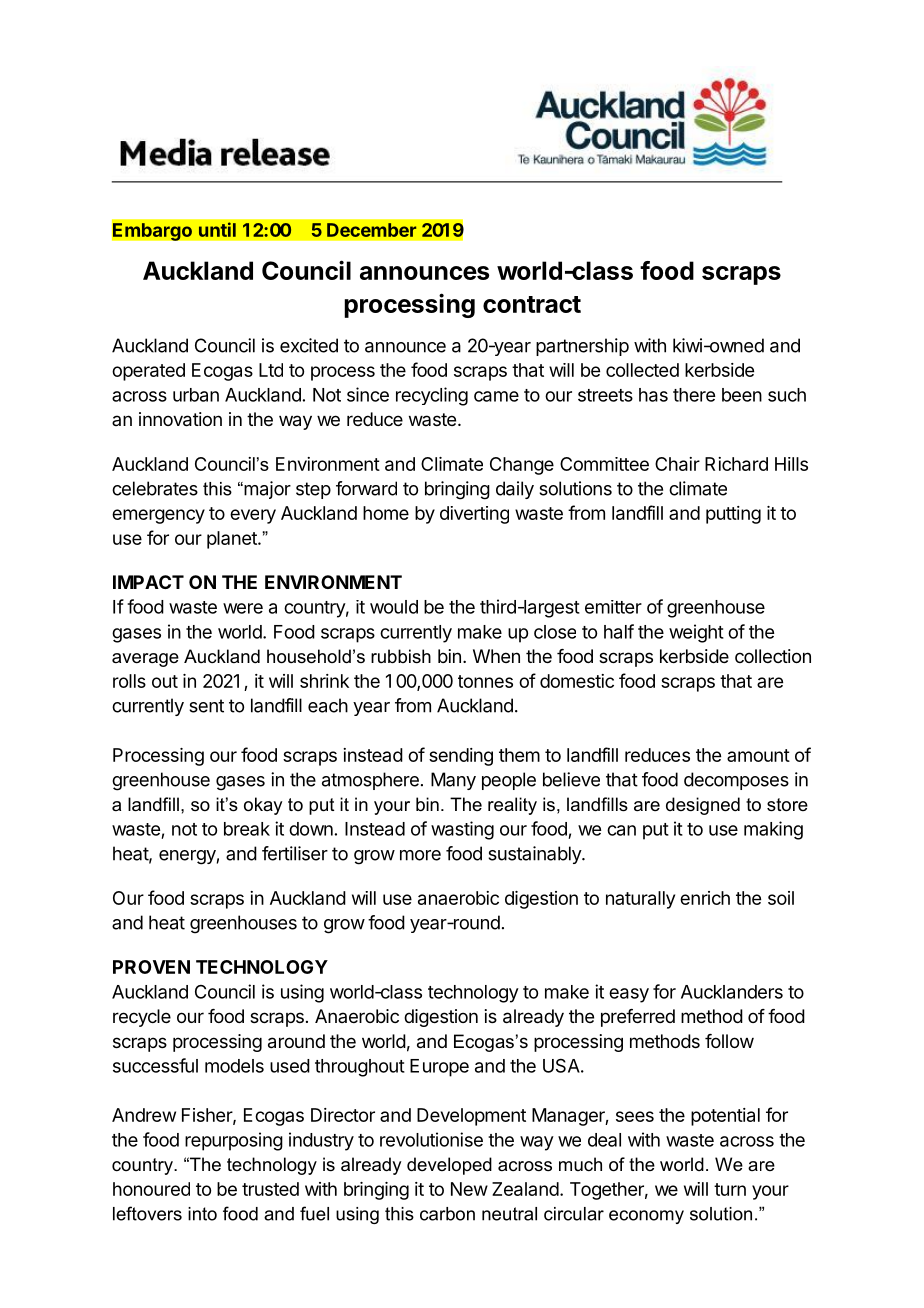 This screenshot has width=924, height=1308. Describe the element at coordinates (730, 1189) in the screenshot. I see `turn` at that location.
